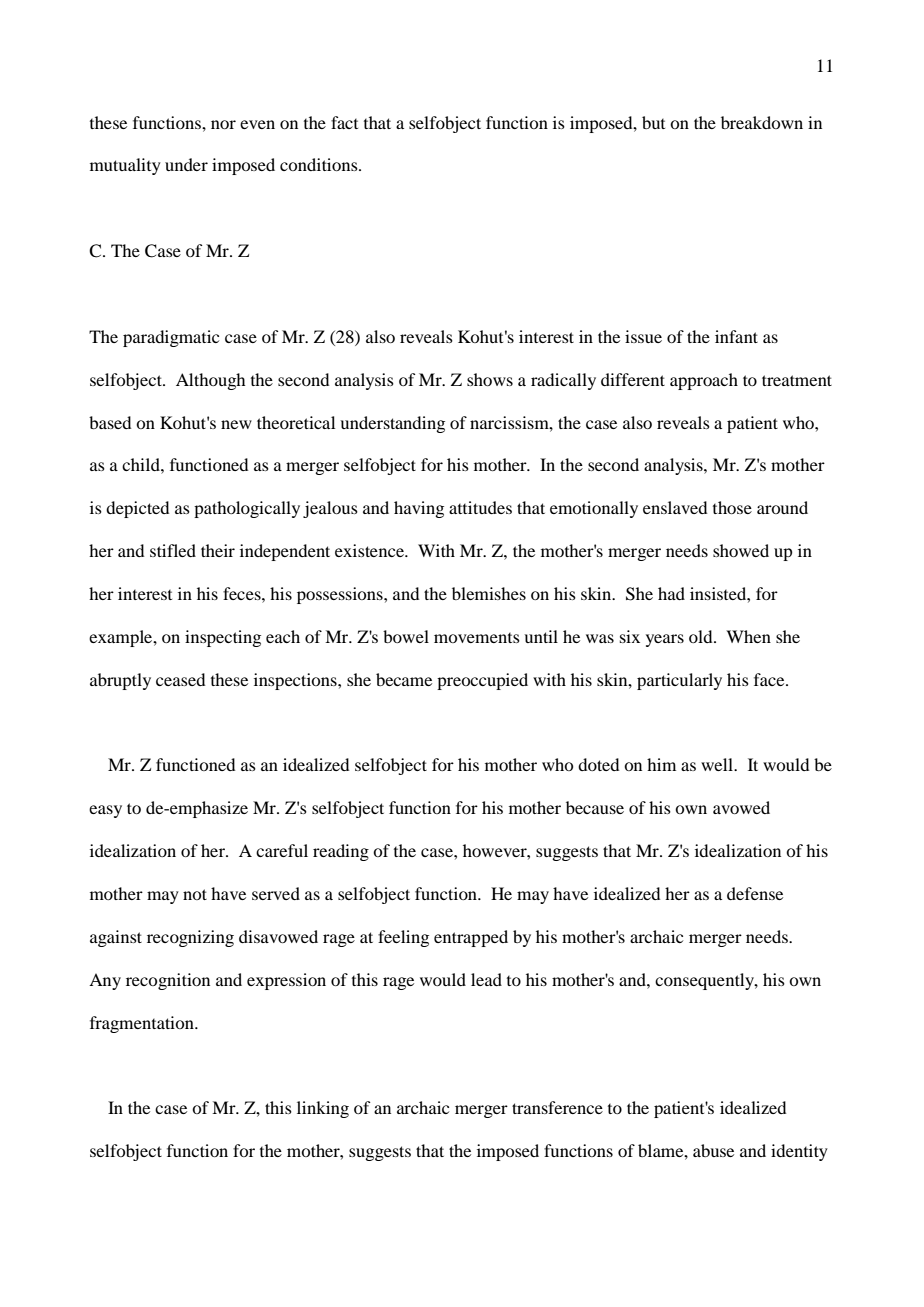 This page has width=924, height=1307. What do you see at coordinates (105, 811) in the page?
I see `easy` at bounding box center [105, 811].
